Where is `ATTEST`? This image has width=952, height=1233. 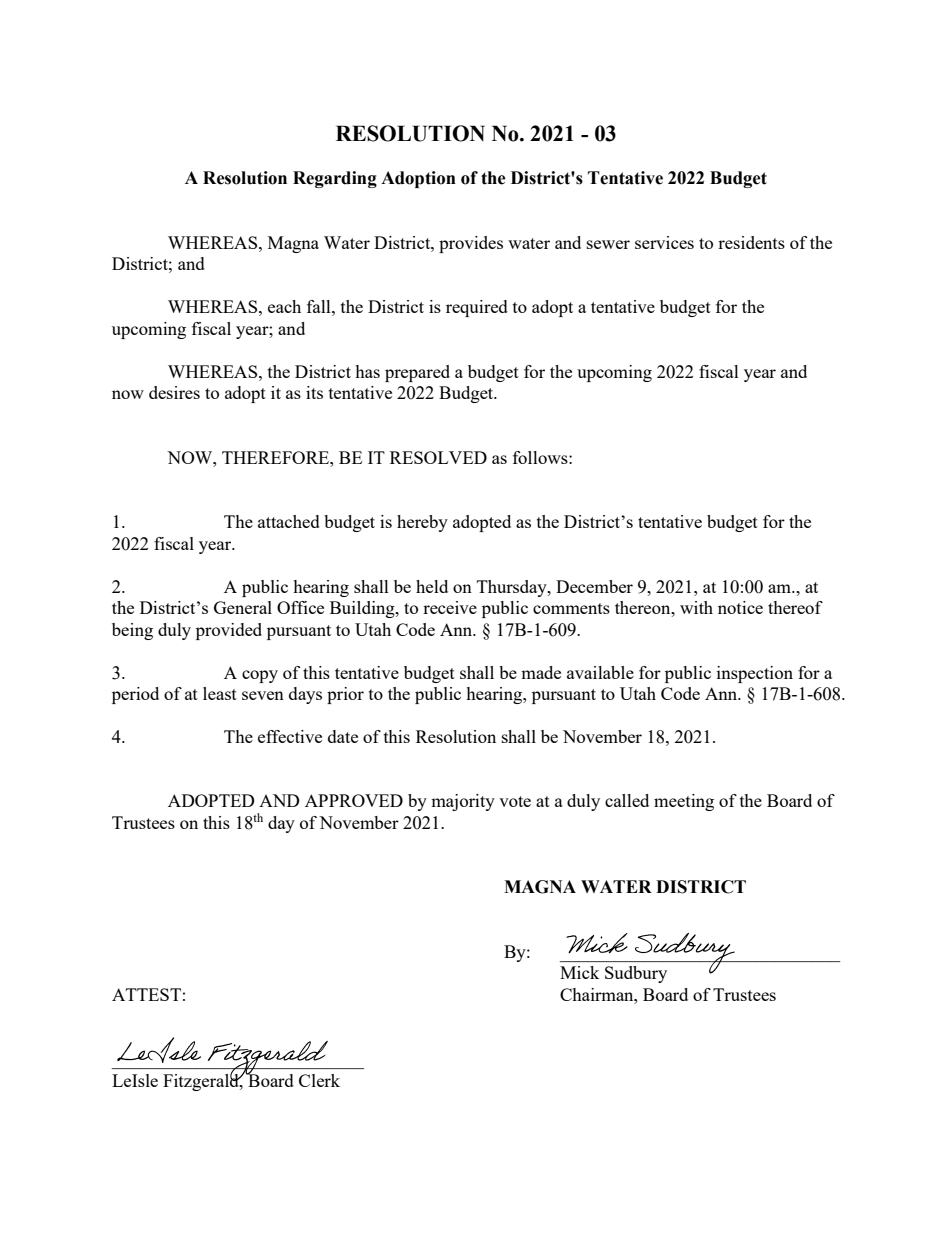
ATTEST is located at coordinates (146, 994).
